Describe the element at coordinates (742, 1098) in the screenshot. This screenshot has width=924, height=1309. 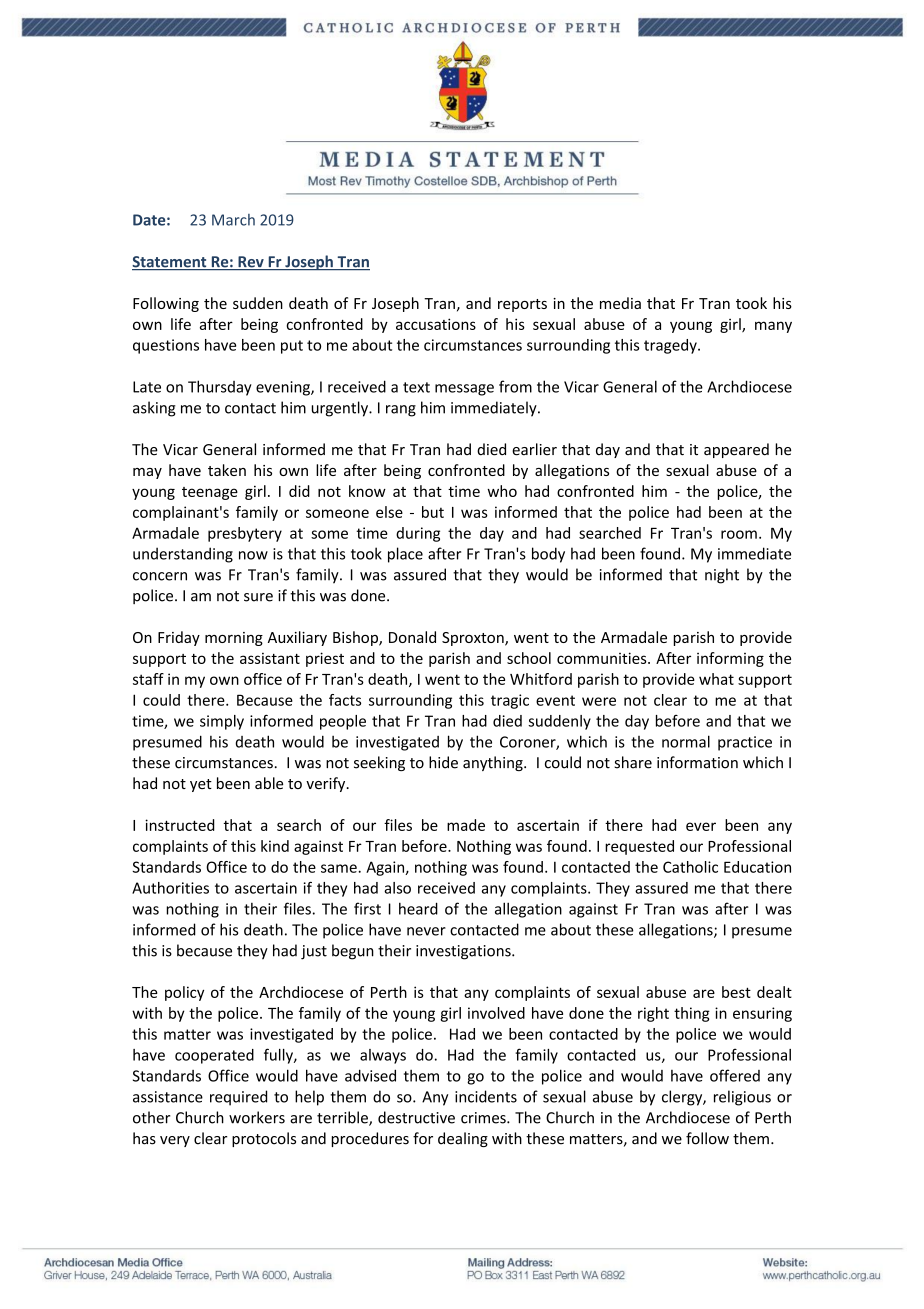
I see `religious` at that location.
